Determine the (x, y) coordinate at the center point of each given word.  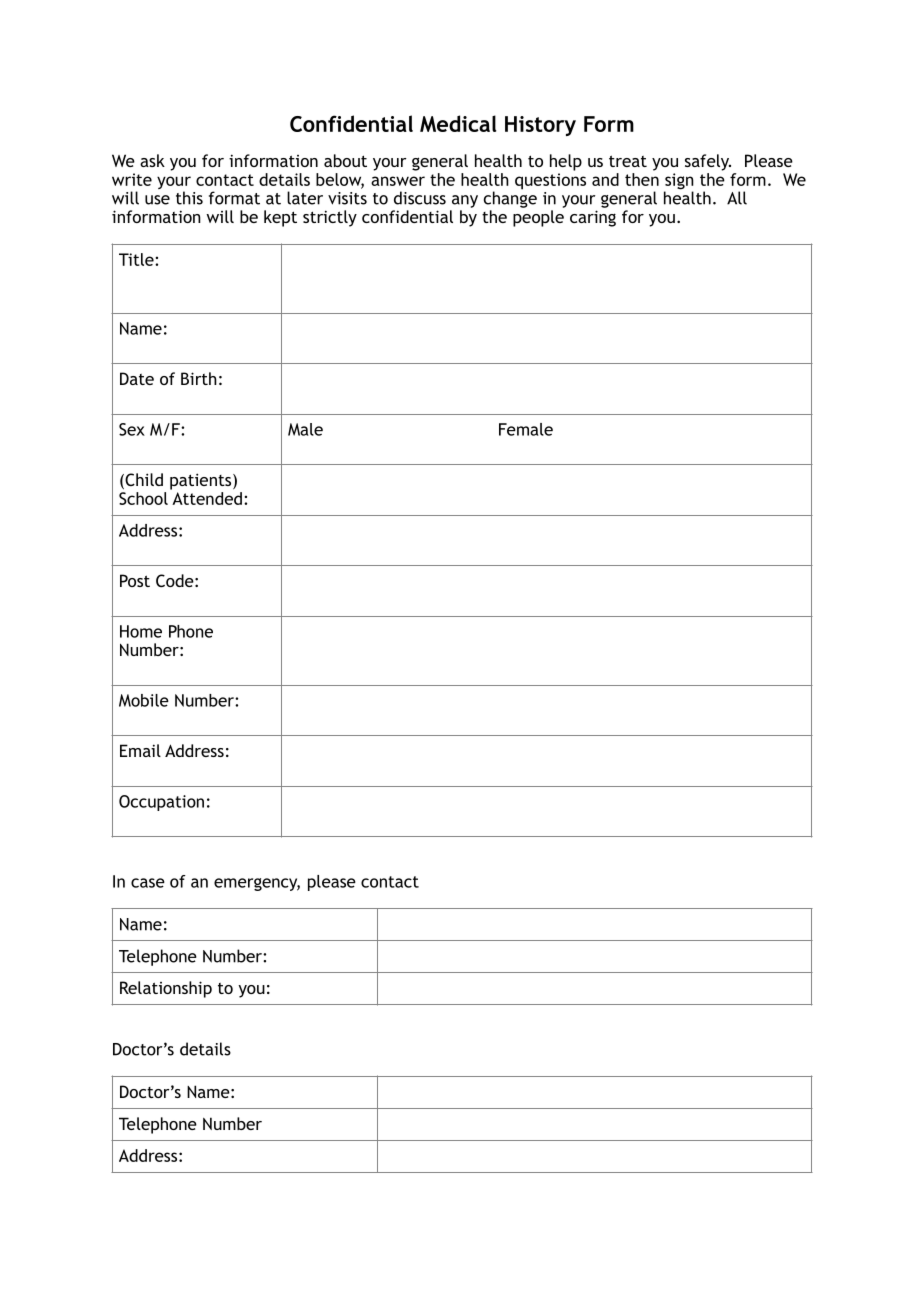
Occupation (161, 803)
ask (152, 160)
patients (202, 481)
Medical (458, 123)
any (465, 201)
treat (628, 161)
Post (135, 580)
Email (140, 750)
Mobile (144, 700)
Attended (207, 498)
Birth (199, 378)
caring (593, 218)
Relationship (166, 989)
